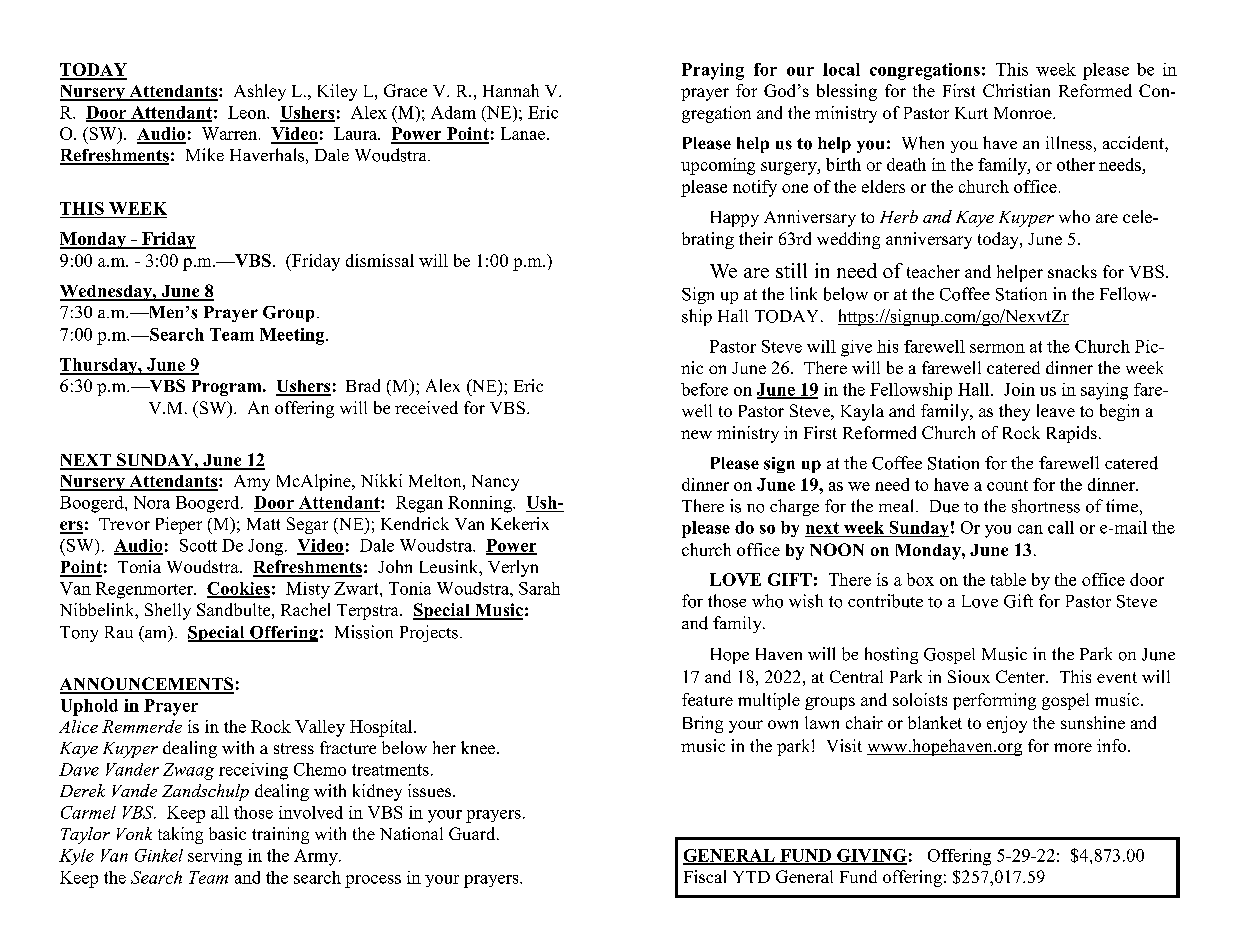  Describe the element at coordinates (495, 483) in the screenshot. I see `Nancy` at that location.
